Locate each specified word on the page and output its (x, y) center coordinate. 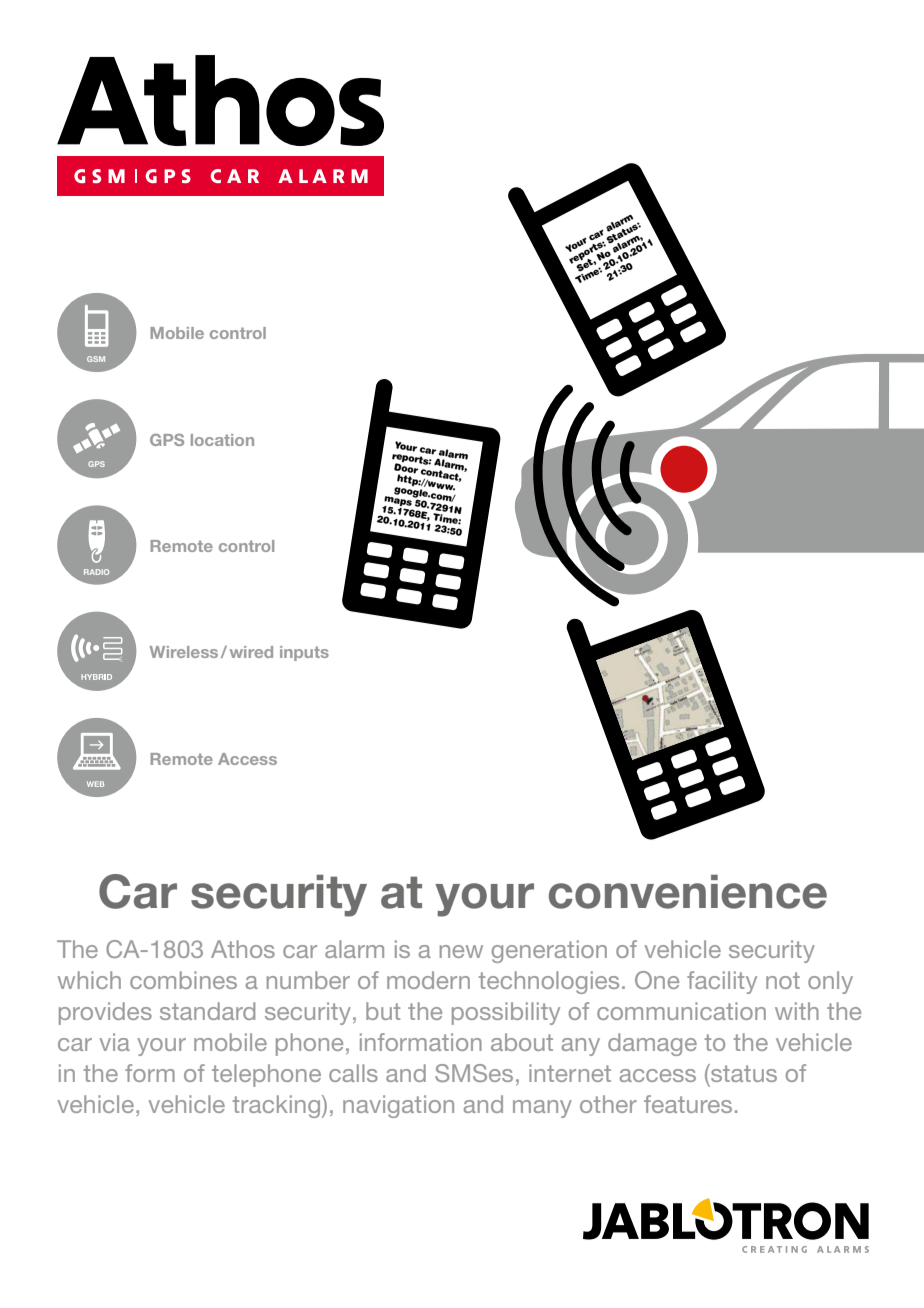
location (222, 440)
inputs (304, 653)
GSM (96, 359)
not (783, 980)
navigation (398, 1106)
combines (183, 980)
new (461, 951)
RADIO (96, 572)
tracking (278, 1106)
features (688, 1104)
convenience (688, 892)
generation (549, 951)
